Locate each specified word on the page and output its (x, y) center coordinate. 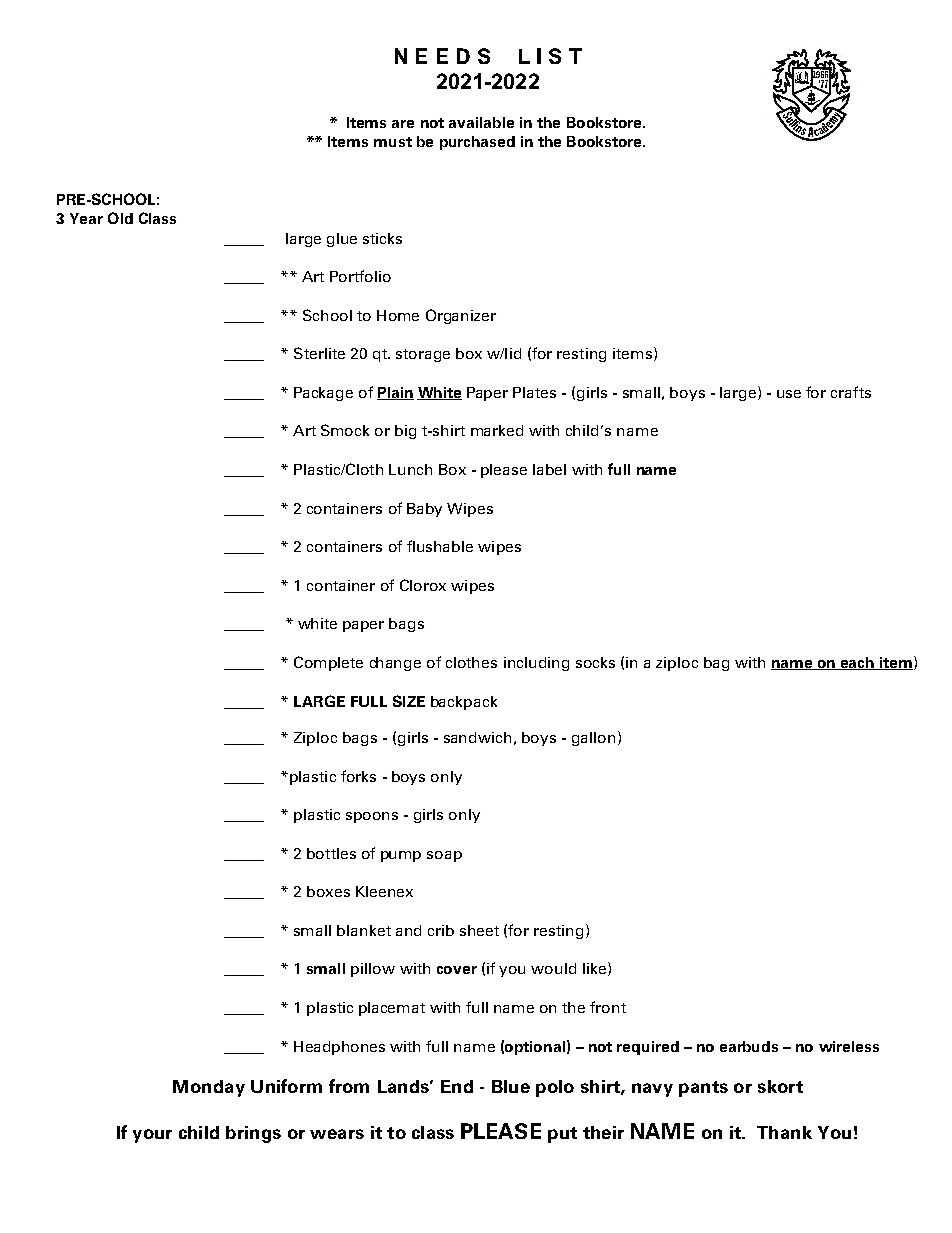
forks (358, 776)
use (789, 394)
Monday (209, 1088)
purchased (477, 143)
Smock (345, 430)
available (481, 122)
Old (120, 218)
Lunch (410, 469)
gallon (593, 739)
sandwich (477, 737)
